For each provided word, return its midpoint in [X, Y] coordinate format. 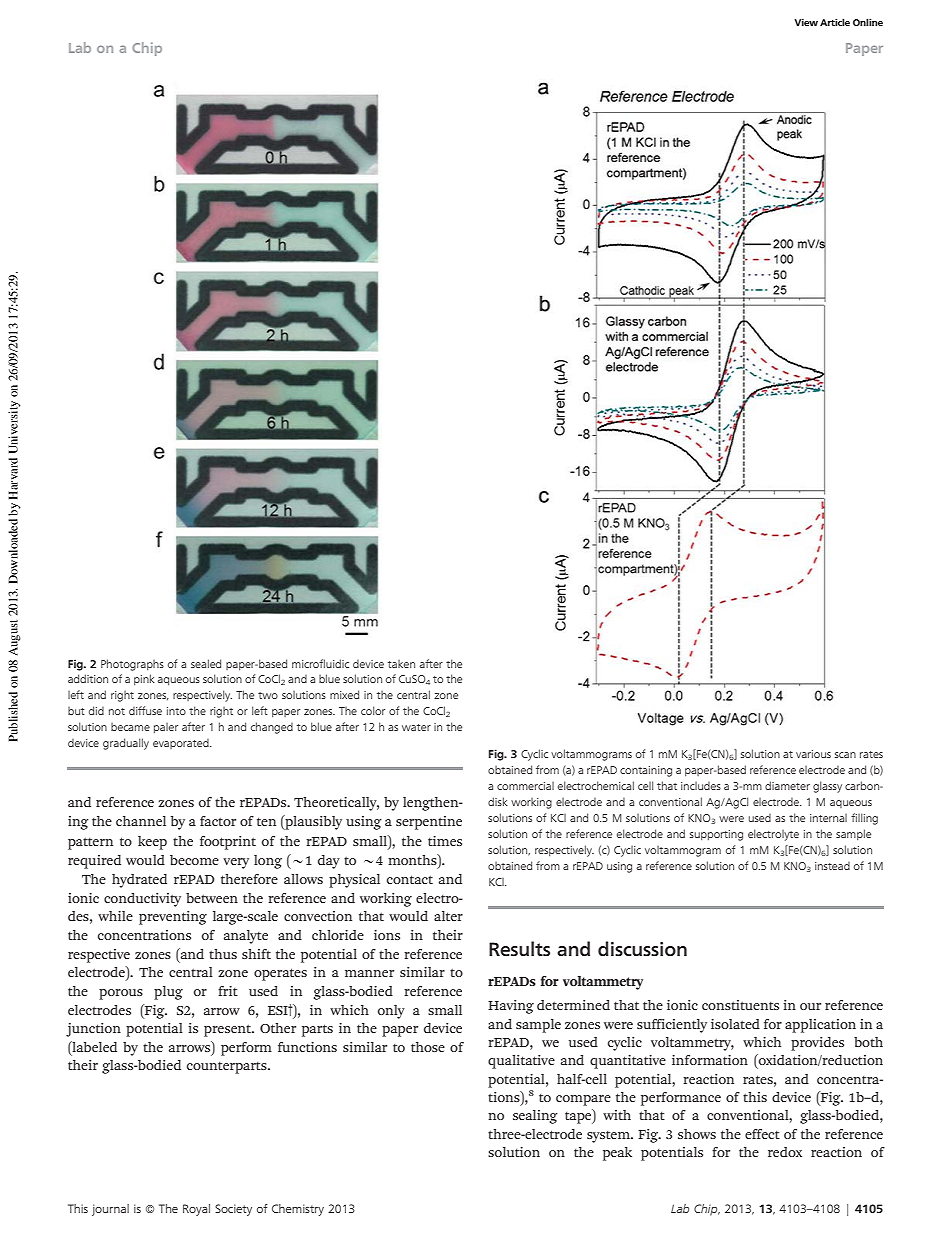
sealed [206, 663]
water [416, 727]
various [813, 754]
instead [832, 866]
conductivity [142, 900]
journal [110, 1210]
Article [835, 22]
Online [868, 22]
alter [448, 916]
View [806, 22]
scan [845, 755]
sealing [535, 1117]
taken [401, 664]
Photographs [132, 665]
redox [785, 1152]
